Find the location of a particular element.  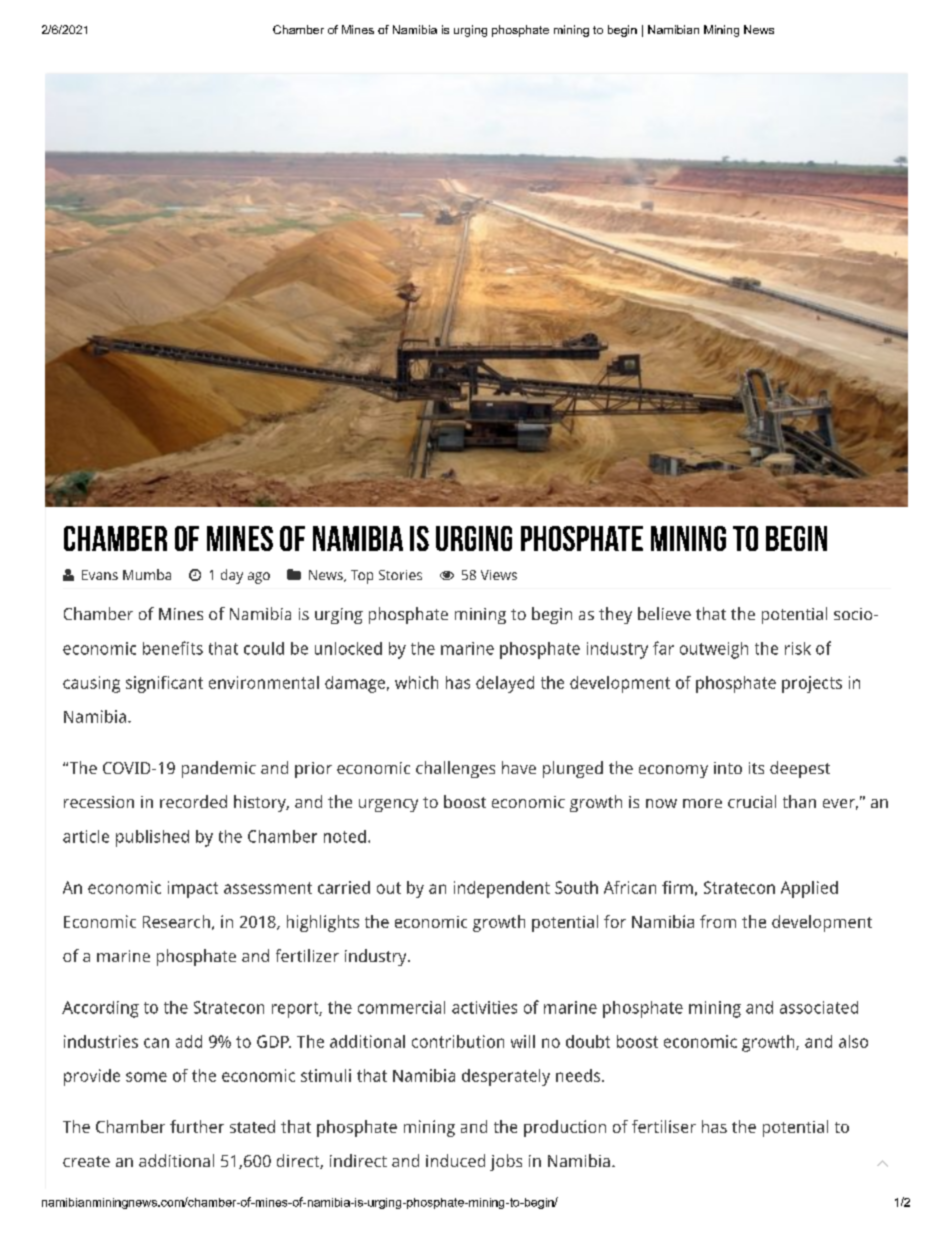

Views is located at coordinates (499, 575).
